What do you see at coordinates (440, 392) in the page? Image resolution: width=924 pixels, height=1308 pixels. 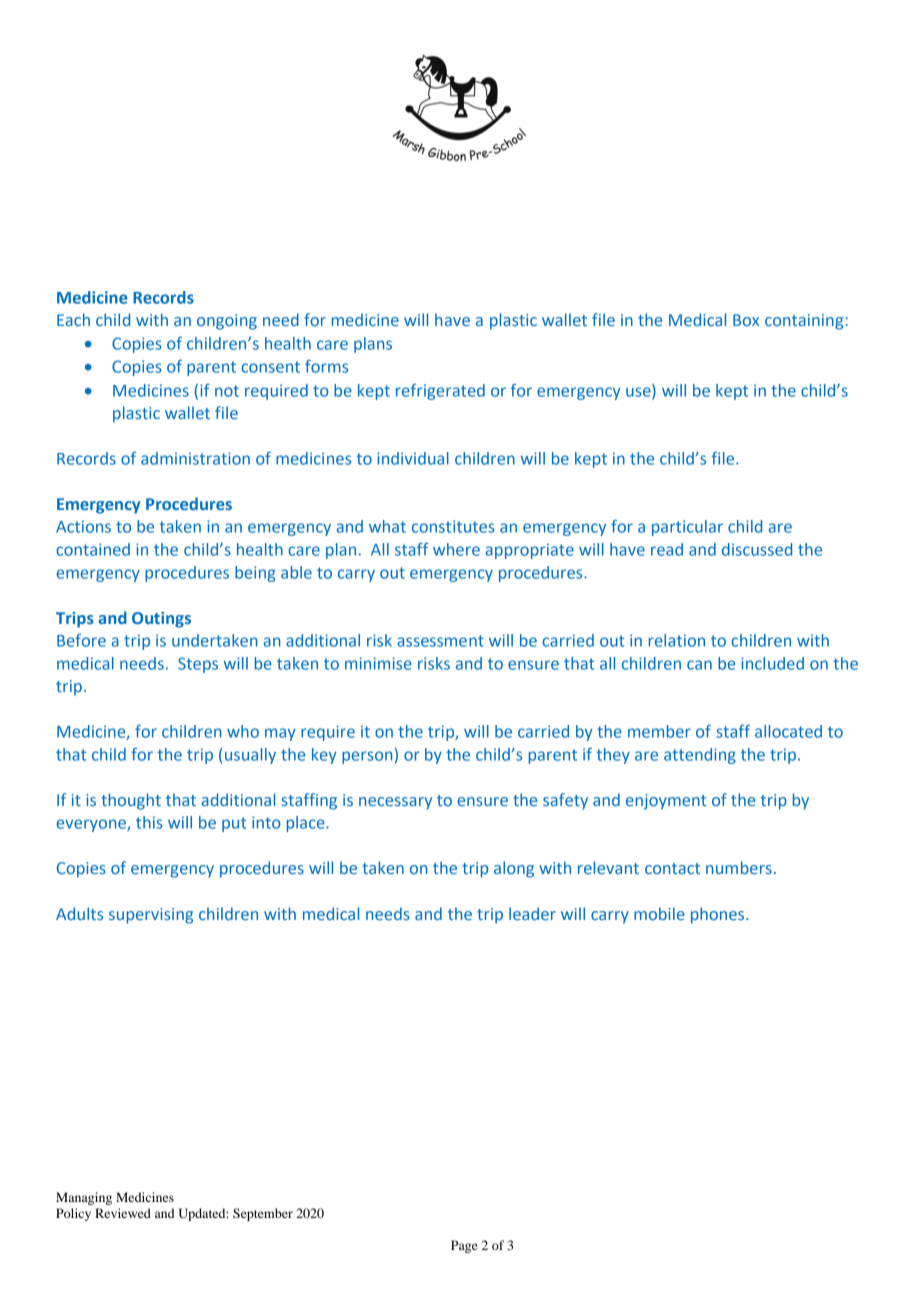 I see `refrigerated` at bounding box center [440, 392].
